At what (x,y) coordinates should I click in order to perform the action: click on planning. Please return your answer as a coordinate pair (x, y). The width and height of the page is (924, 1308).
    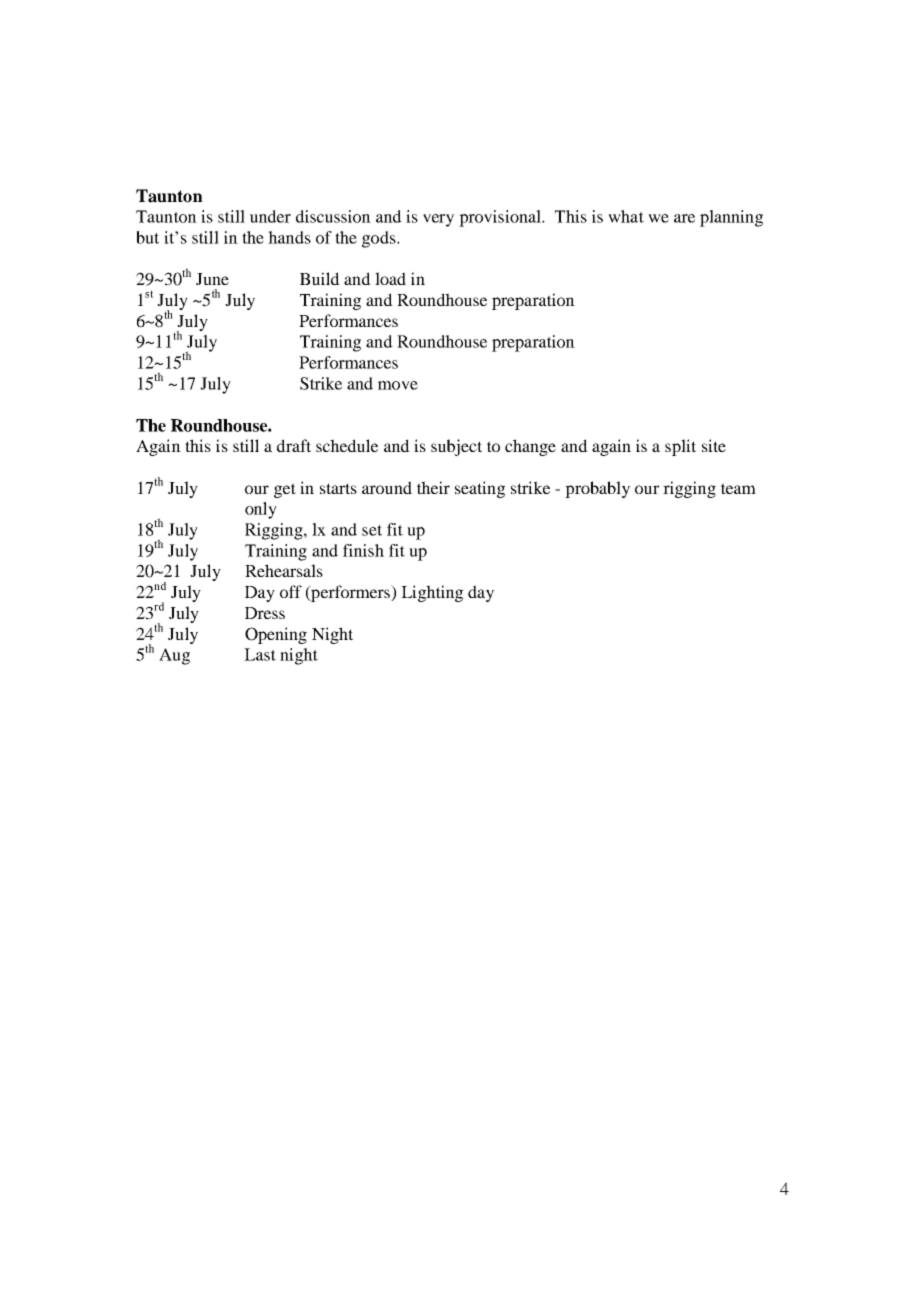
    Looking at the image, I should click on (731, 218).
